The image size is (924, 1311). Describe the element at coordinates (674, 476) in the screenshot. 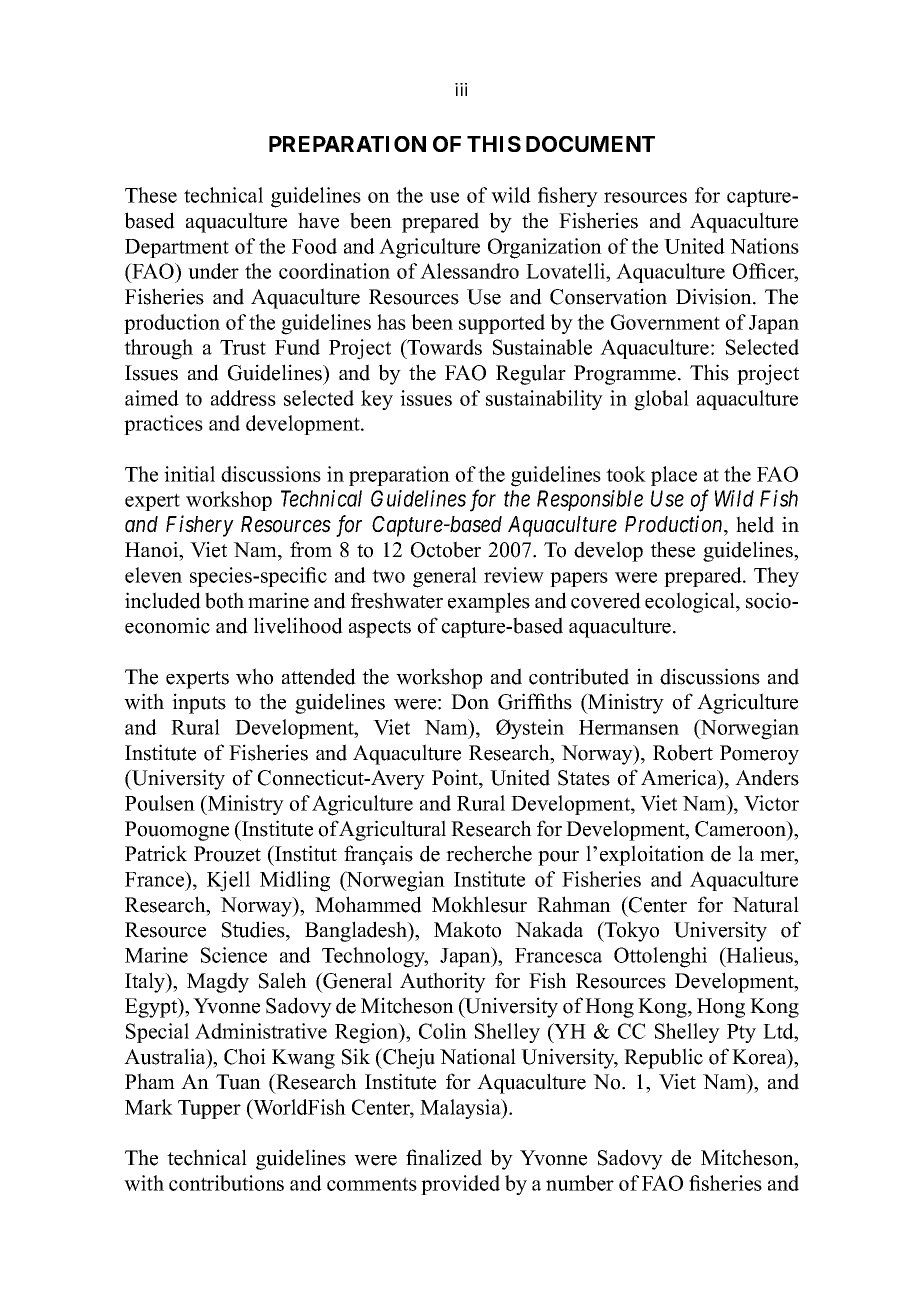

I see `place` at that location.
